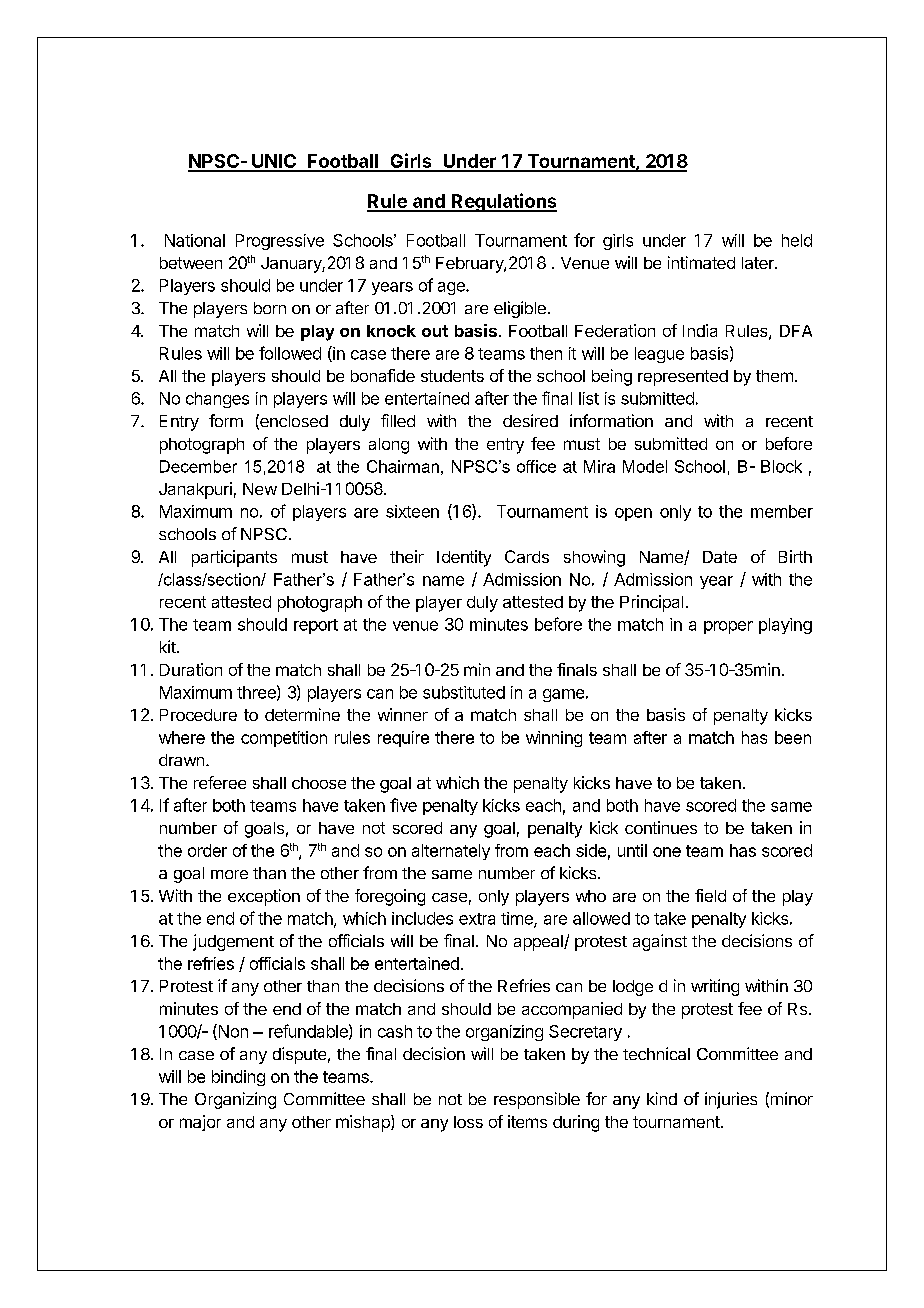 The height and width of the page is (1308, 924). Describe the element at coordinates (229, 874) in the page. I see `more` at that location.
